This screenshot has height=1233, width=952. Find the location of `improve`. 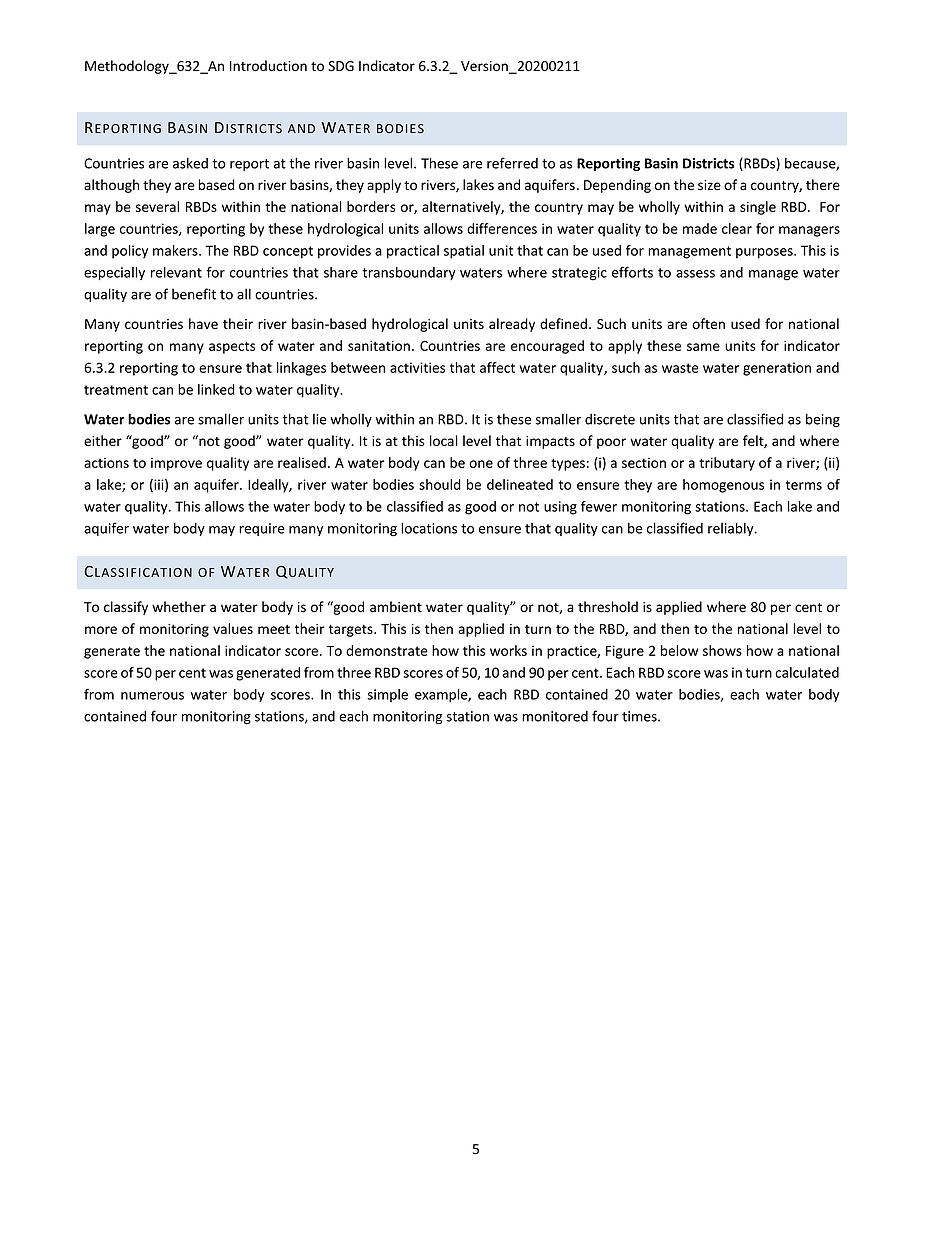

improve is located at coordinates (176, 464).
